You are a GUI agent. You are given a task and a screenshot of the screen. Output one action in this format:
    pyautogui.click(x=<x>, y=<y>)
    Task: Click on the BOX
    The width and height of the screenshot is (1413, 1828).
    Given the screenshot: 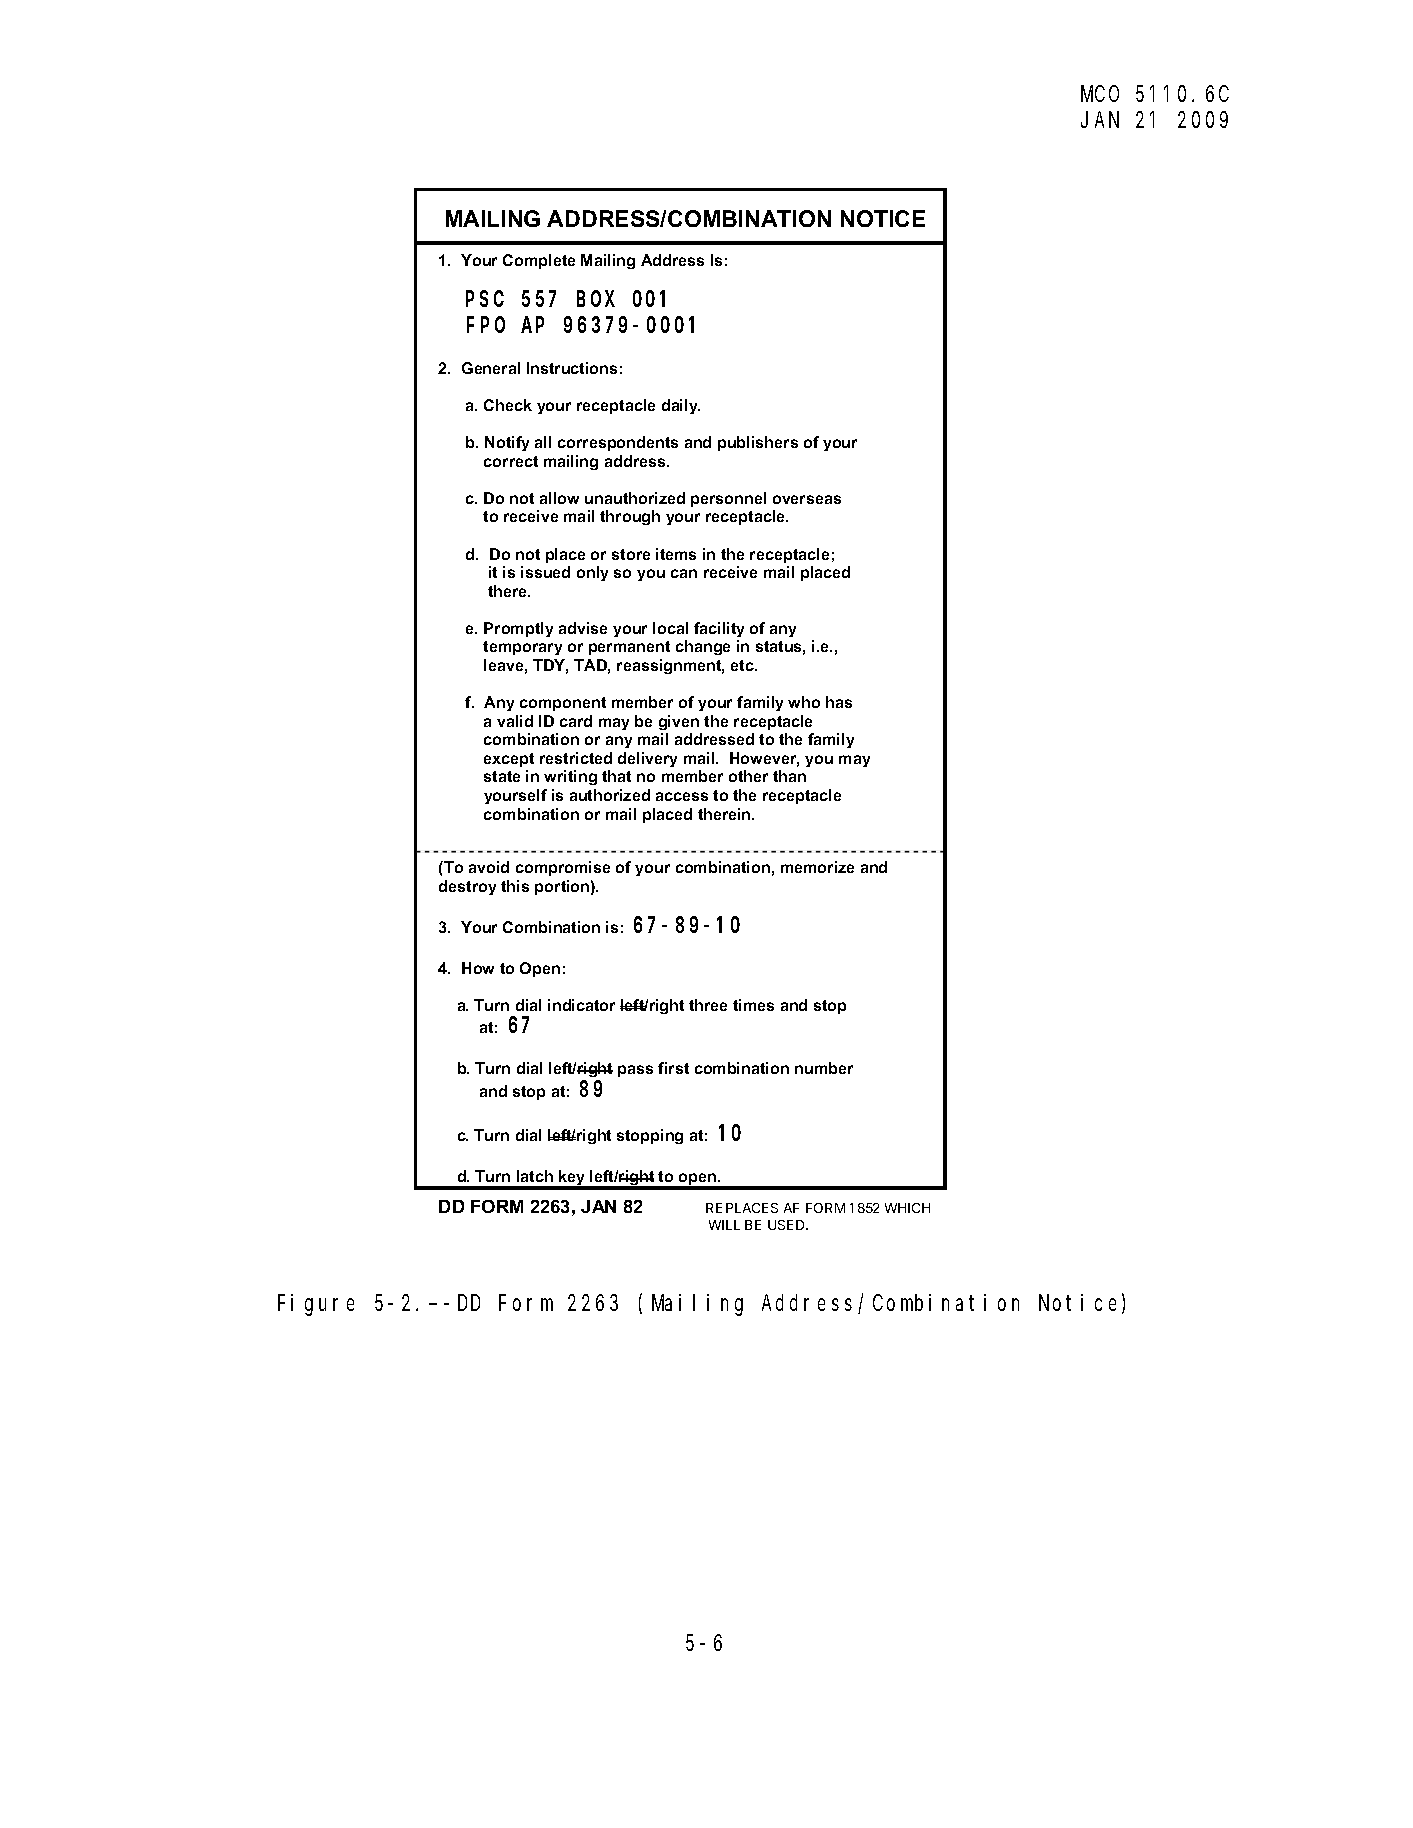 What is the action you would take?
    pyautogui.click(x=596, y=299)
